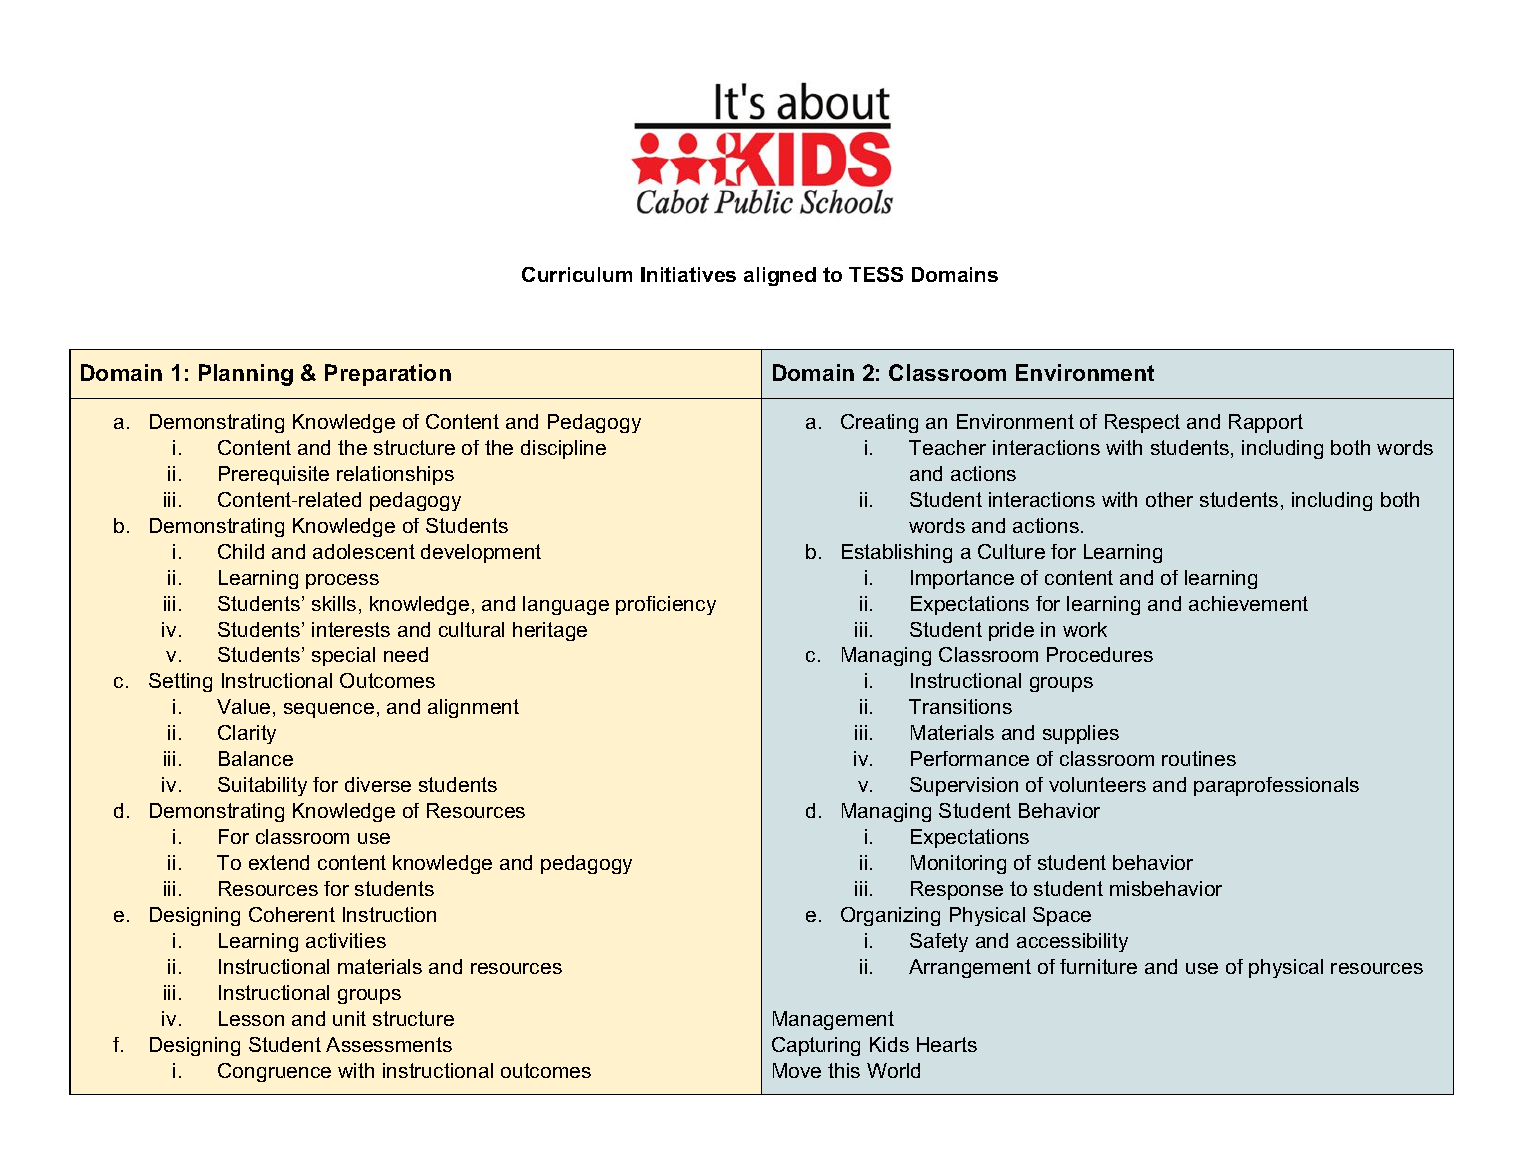  I want to click on proficiency, so click(666, 605).
